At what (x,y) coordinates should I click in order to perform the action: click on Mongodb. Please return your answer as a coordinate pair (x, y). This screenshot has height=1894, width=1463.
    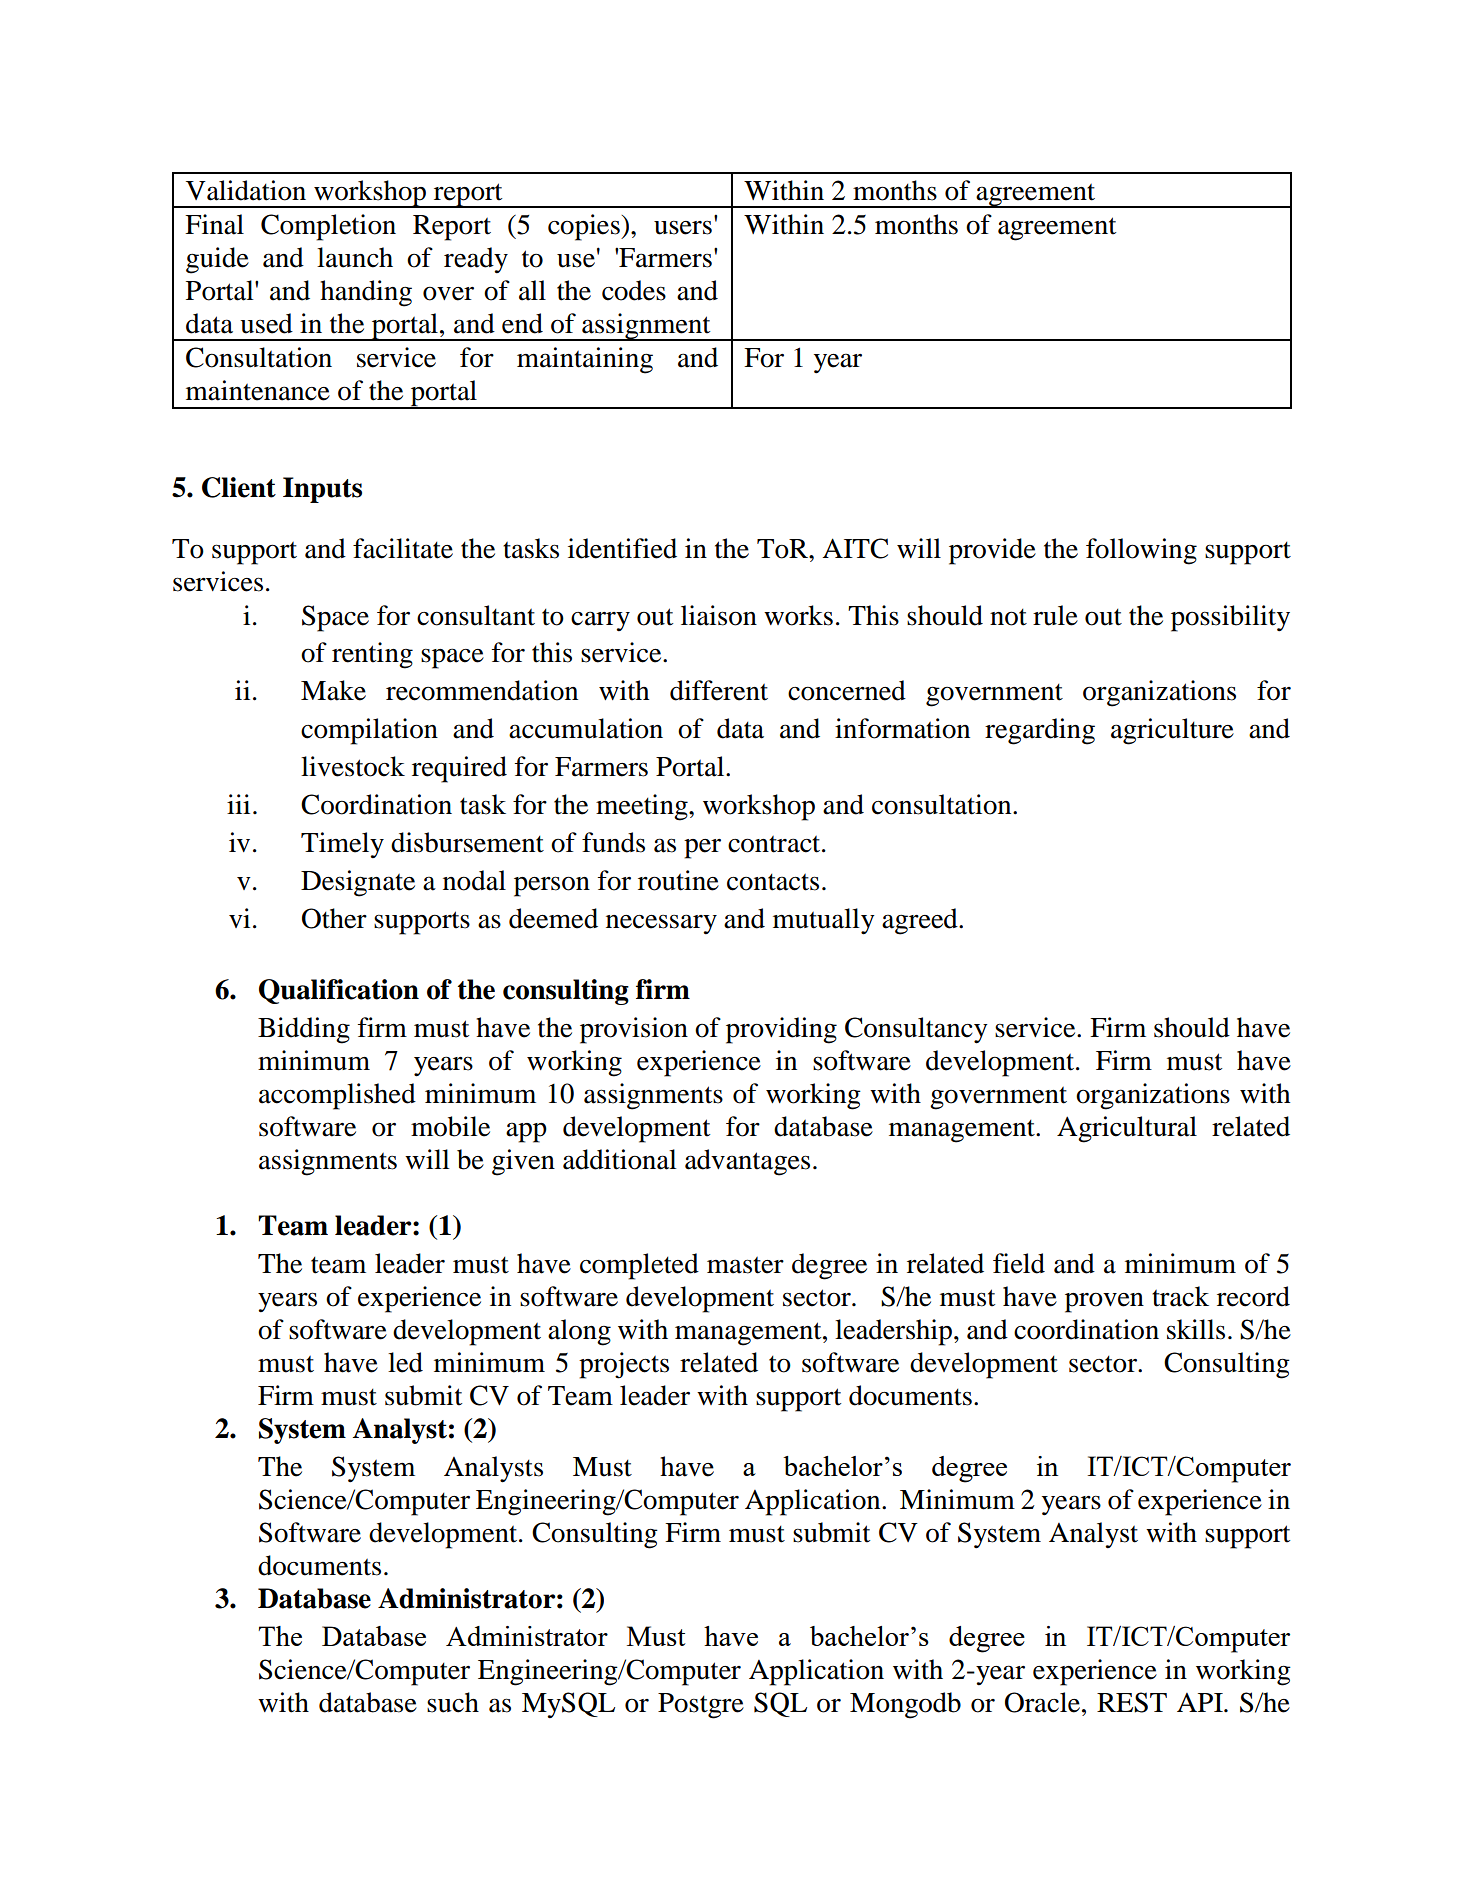
    Looking at the image, I should click on (905, 1705).
